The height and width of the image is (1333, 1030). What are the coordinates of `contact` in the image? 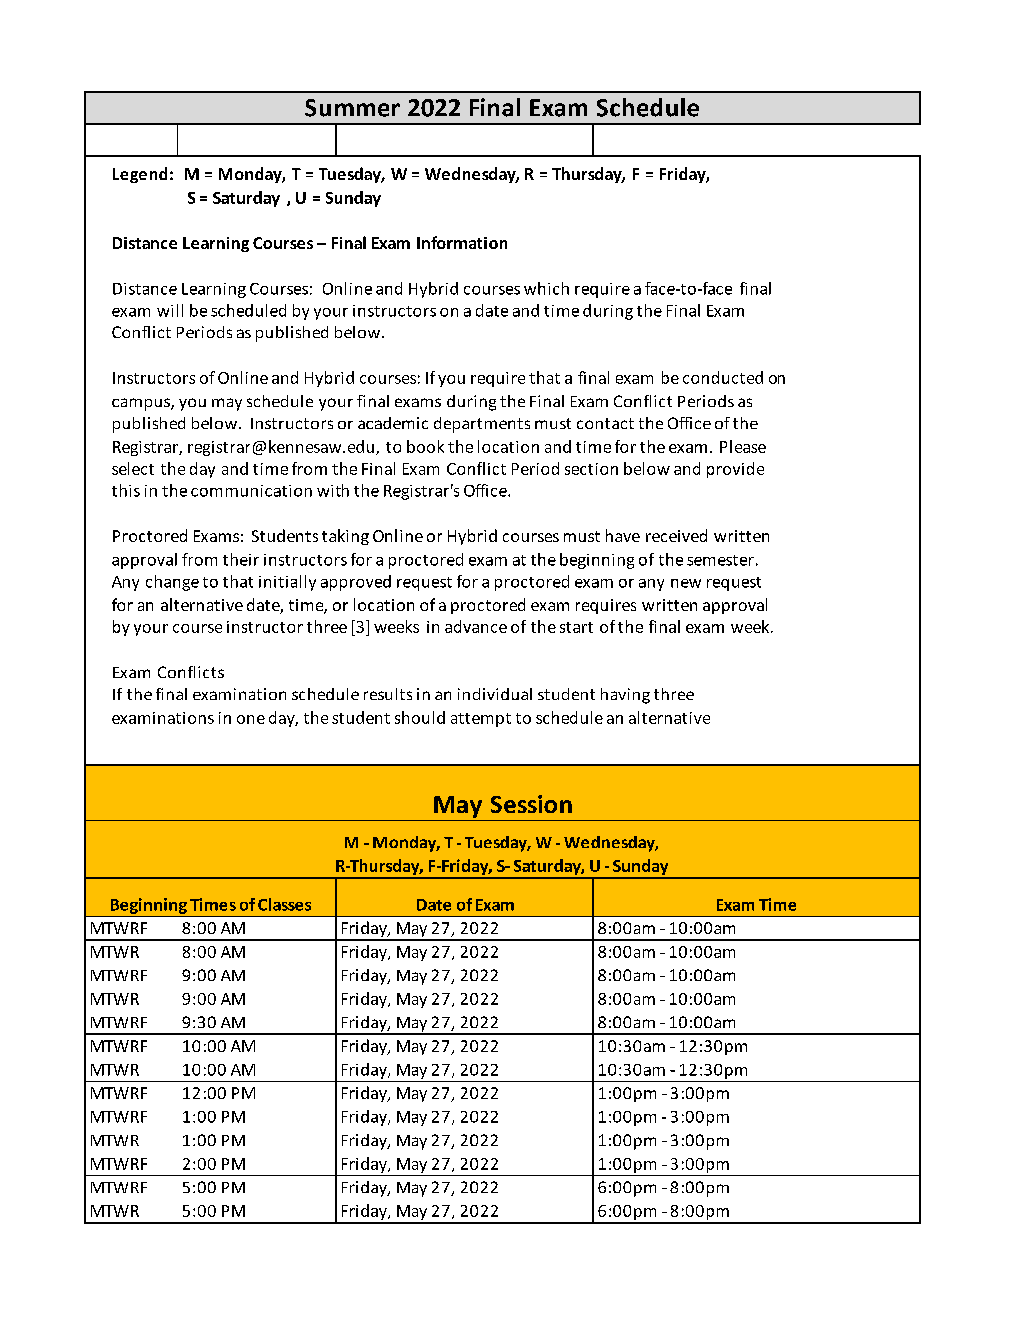 It's located at (605, 423).
